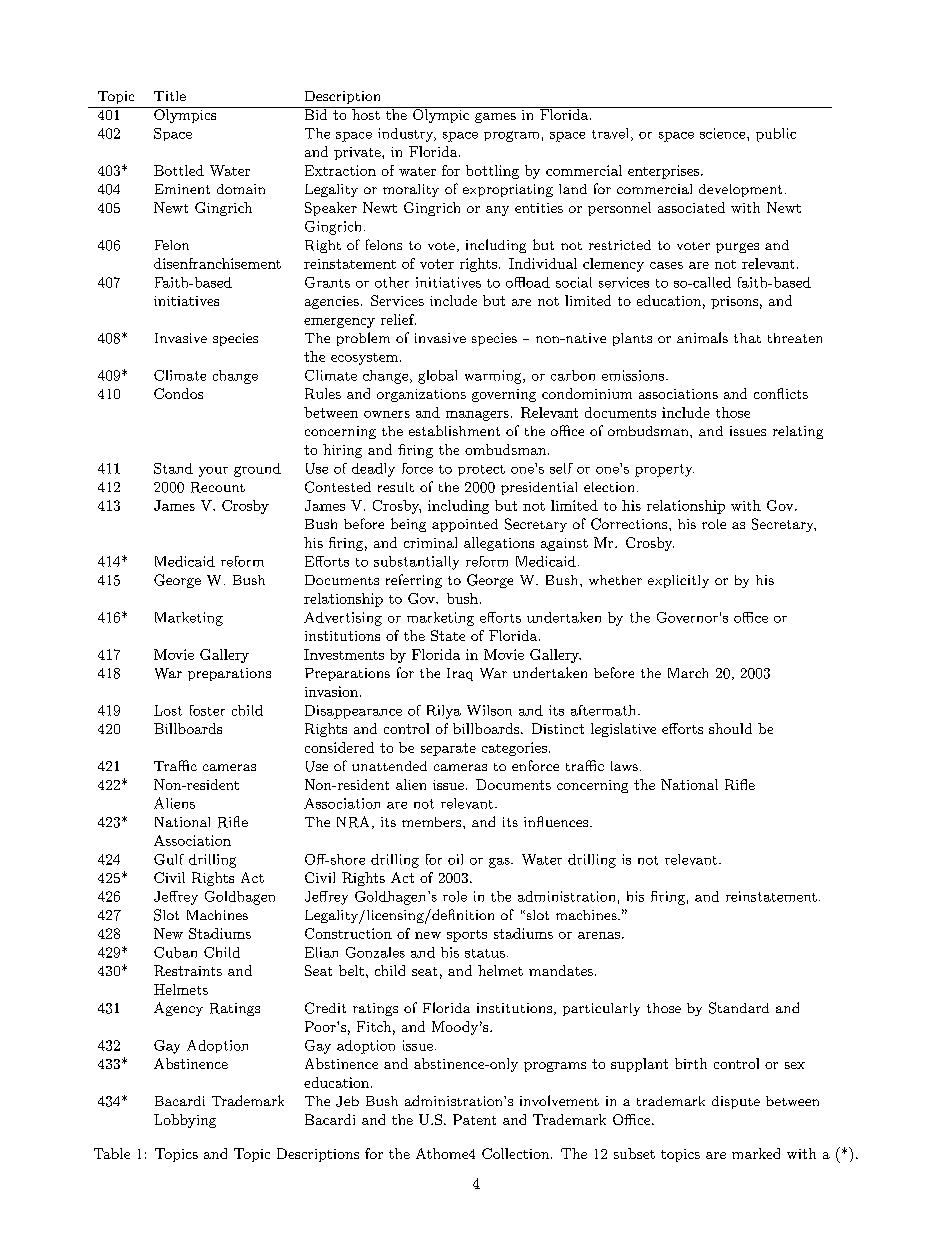  What do you see at coordinates (724, 133) in the document?
I see `science` at bounding box center [724, 133].
